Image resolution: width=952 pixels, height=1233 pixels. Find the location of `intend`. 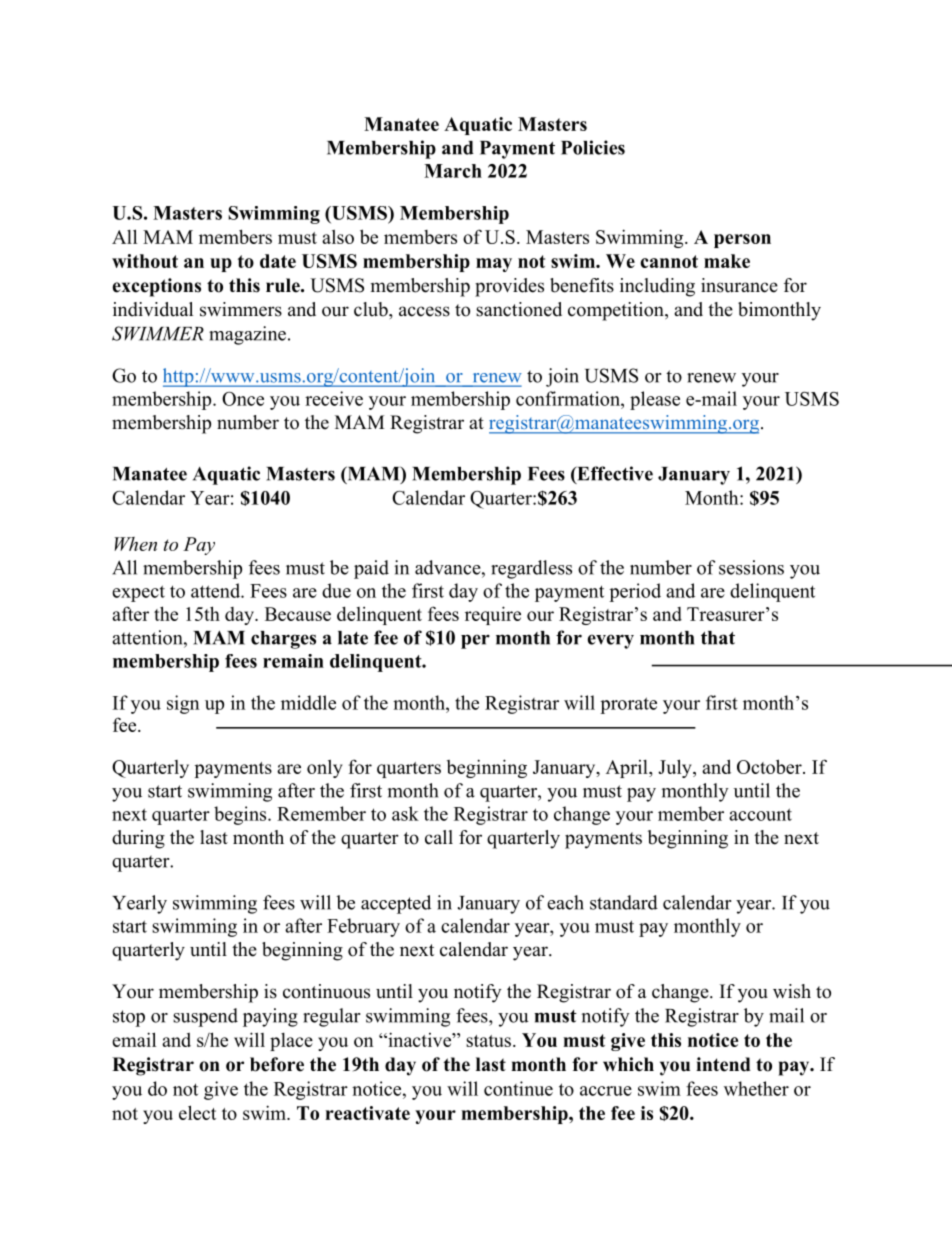

intend is located at coordinates (723, 1064).
